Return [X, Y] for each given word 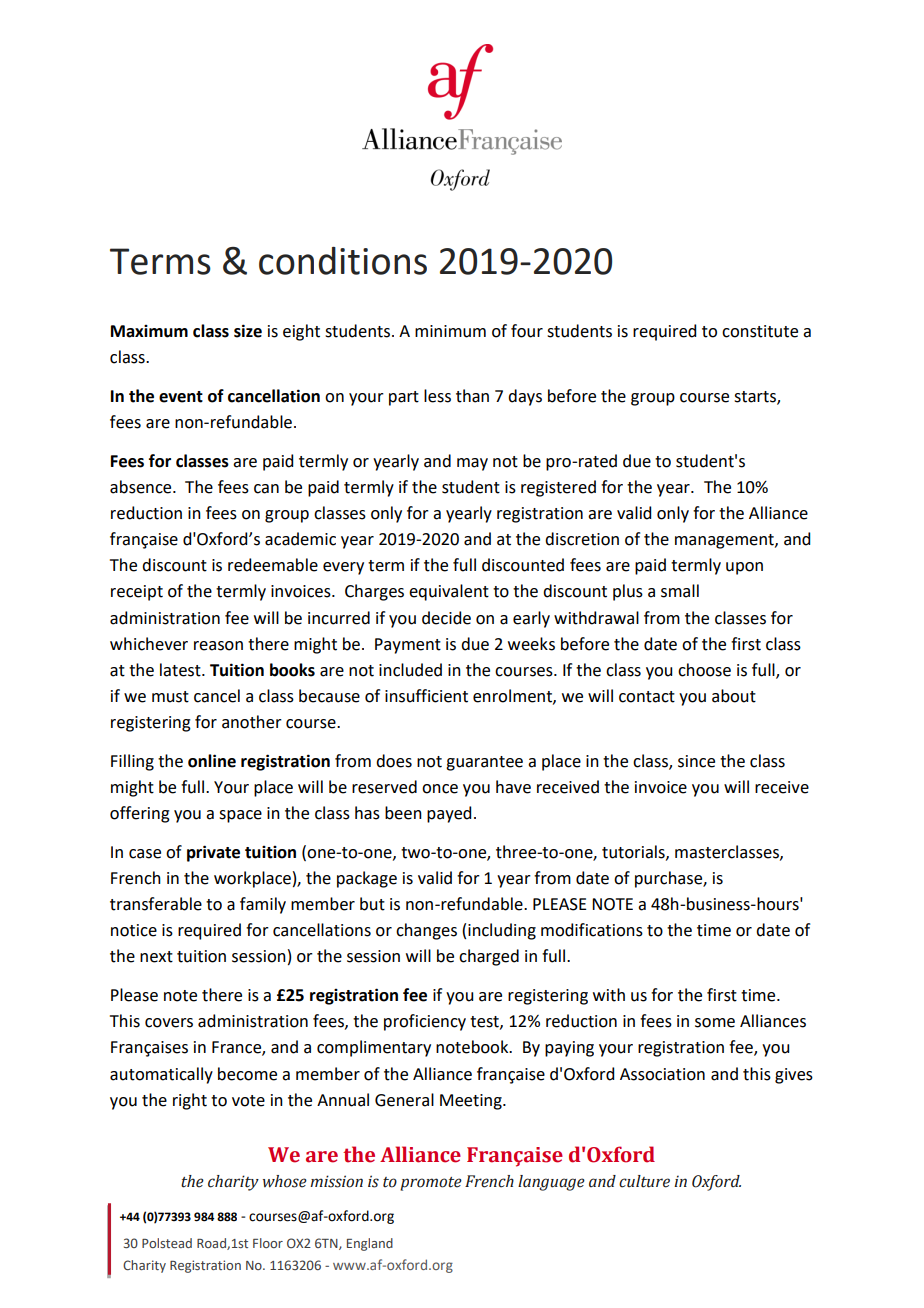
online [212, 761]
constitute [760, 331]
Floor [268, 1243]
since [696, 761]
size [248, 331]
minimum [450, 331]
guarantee [484, 763]
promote [431, 1184]
